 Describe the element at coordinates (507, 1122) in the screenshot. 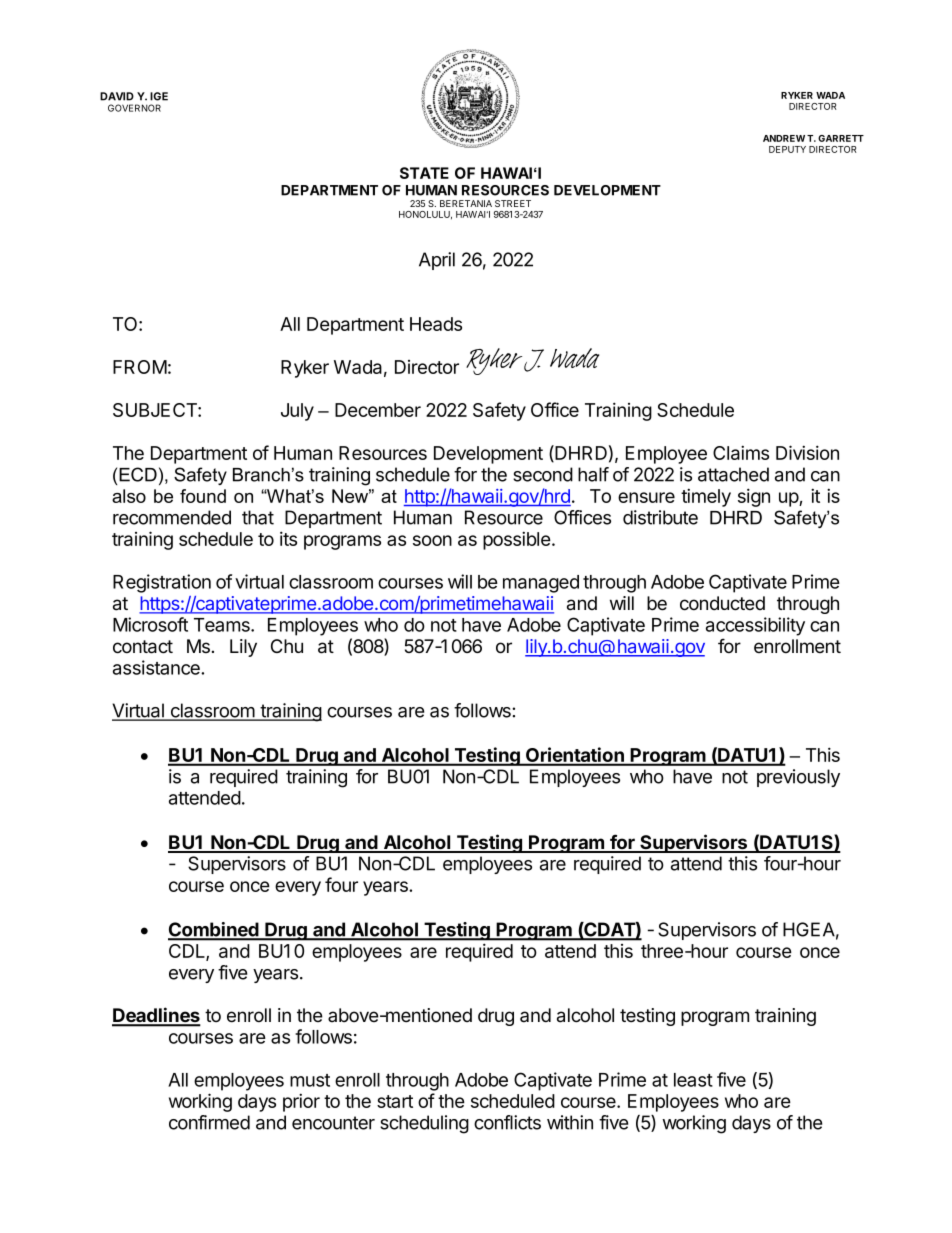

I see `conflicts` at that location.
